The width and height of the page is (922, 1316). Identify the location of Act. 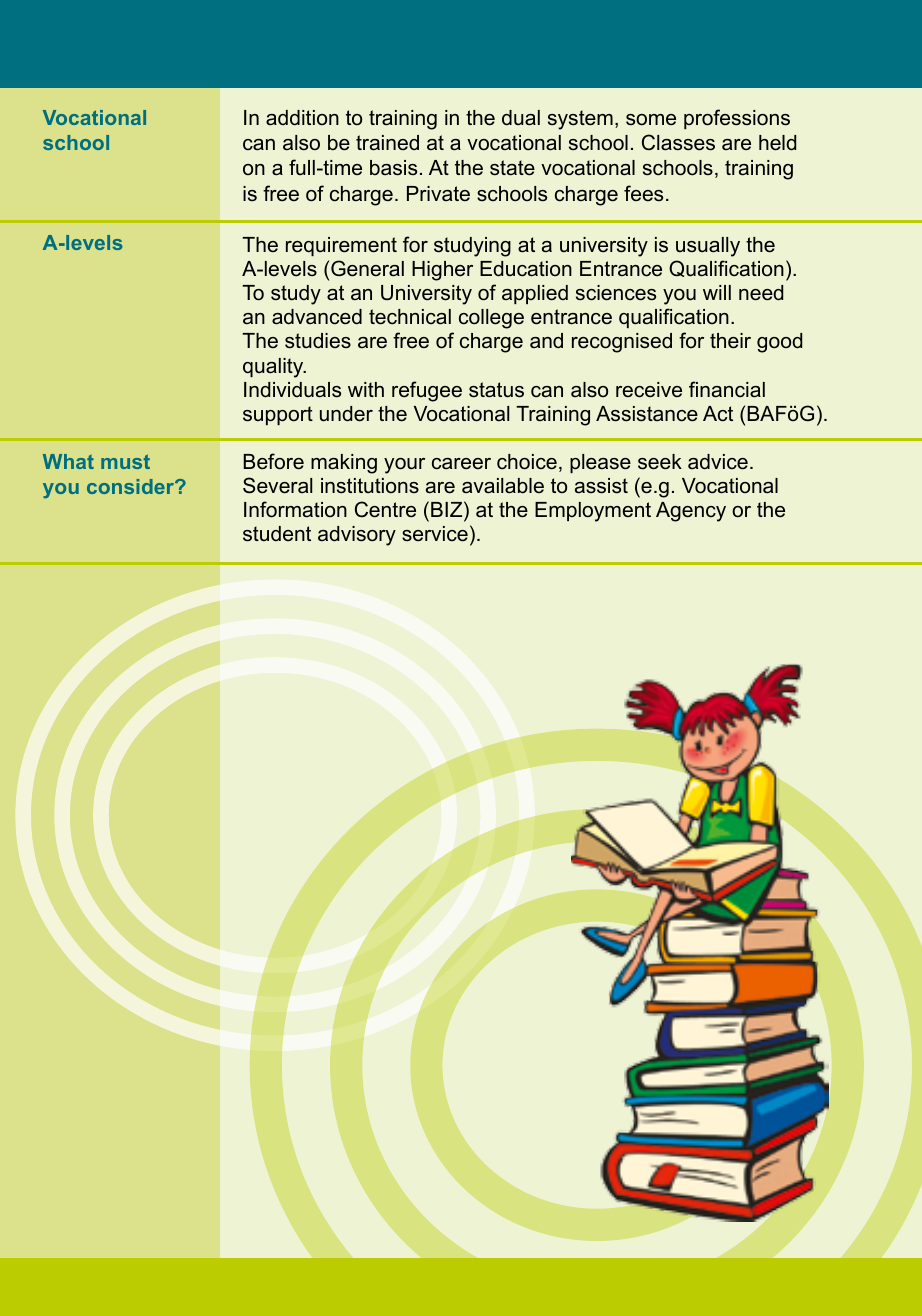
(718, 414).
